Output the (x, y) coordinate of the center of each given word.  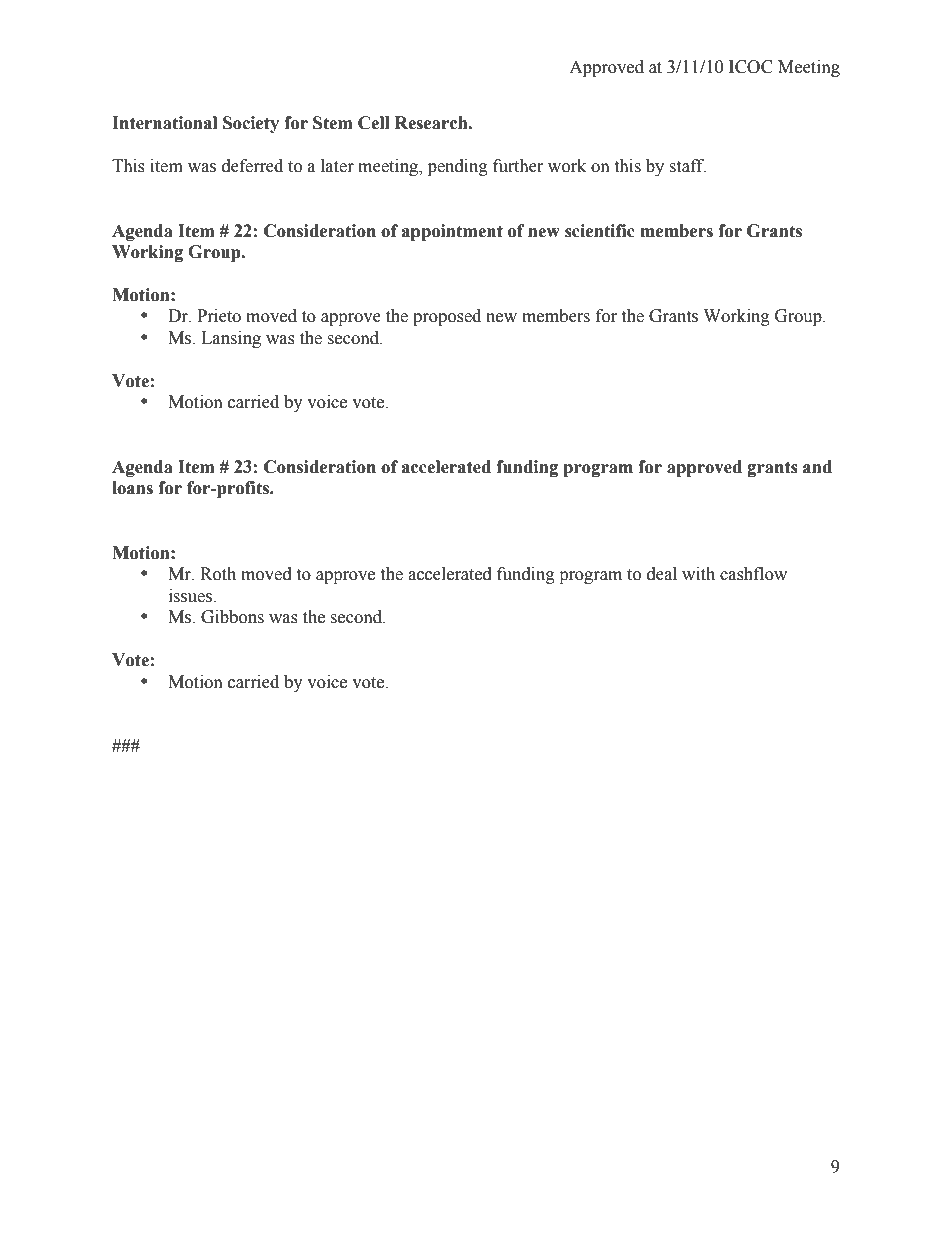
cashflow (753, 574)
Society (251, 124)
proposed (447, 317)
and (817, 467)
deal (662, 574)
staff (687, 166)
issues (191, 596)
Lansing (231, 339)
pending (458, 167)
